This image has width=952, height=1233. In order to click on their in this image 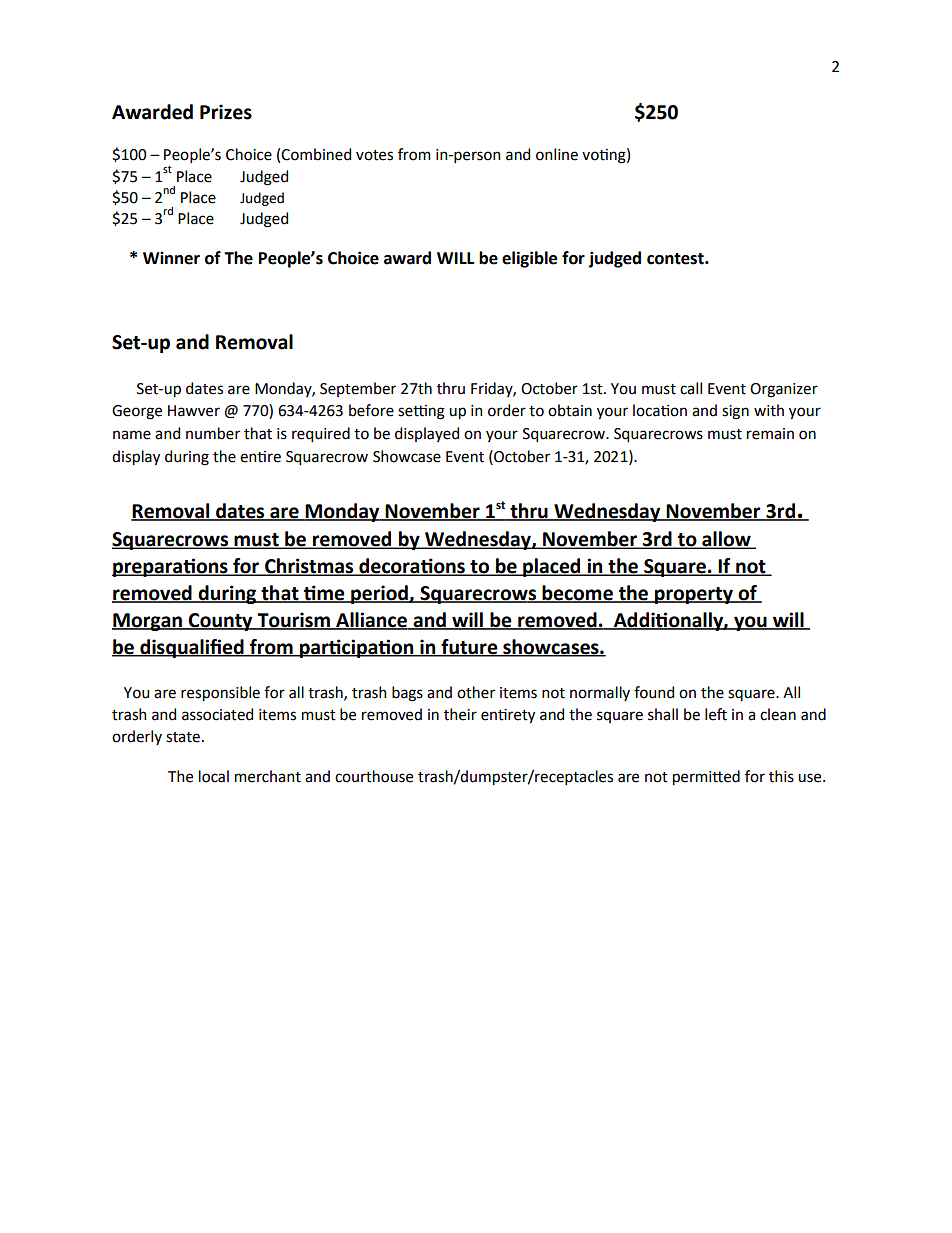, I will do `click(460, 714)`.
